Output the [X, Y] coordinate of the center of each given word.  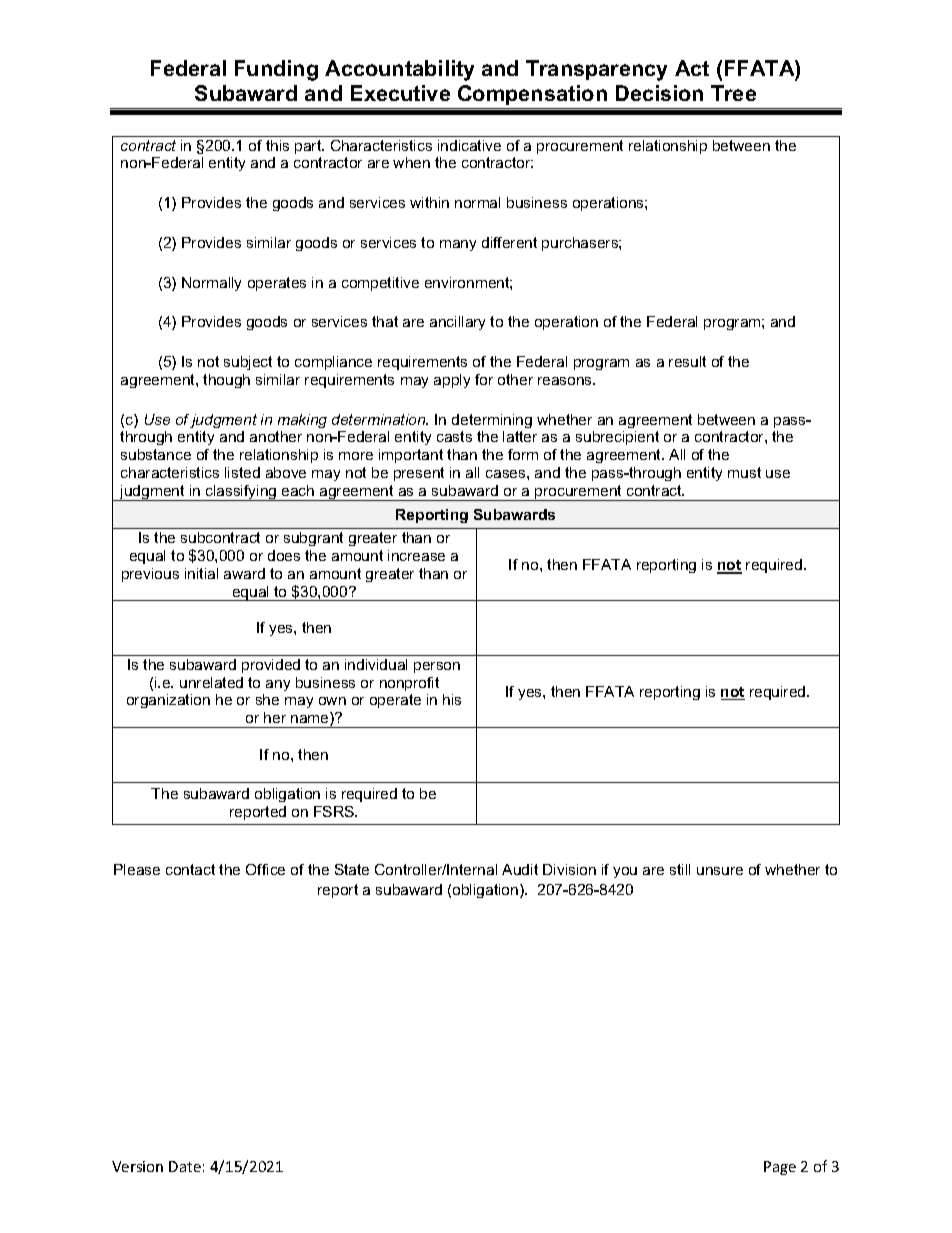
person [437, 667]
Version [137, 1166]
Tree [733, 93]
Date [185, 1166]
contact [190, 869]
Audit [520, 869]
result [687, 361]
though [226, 381]
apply [452, 381]
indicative [469, 145]
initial [201, 573]
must [744, 472]
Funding [276, 70]
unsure [720, 871]
